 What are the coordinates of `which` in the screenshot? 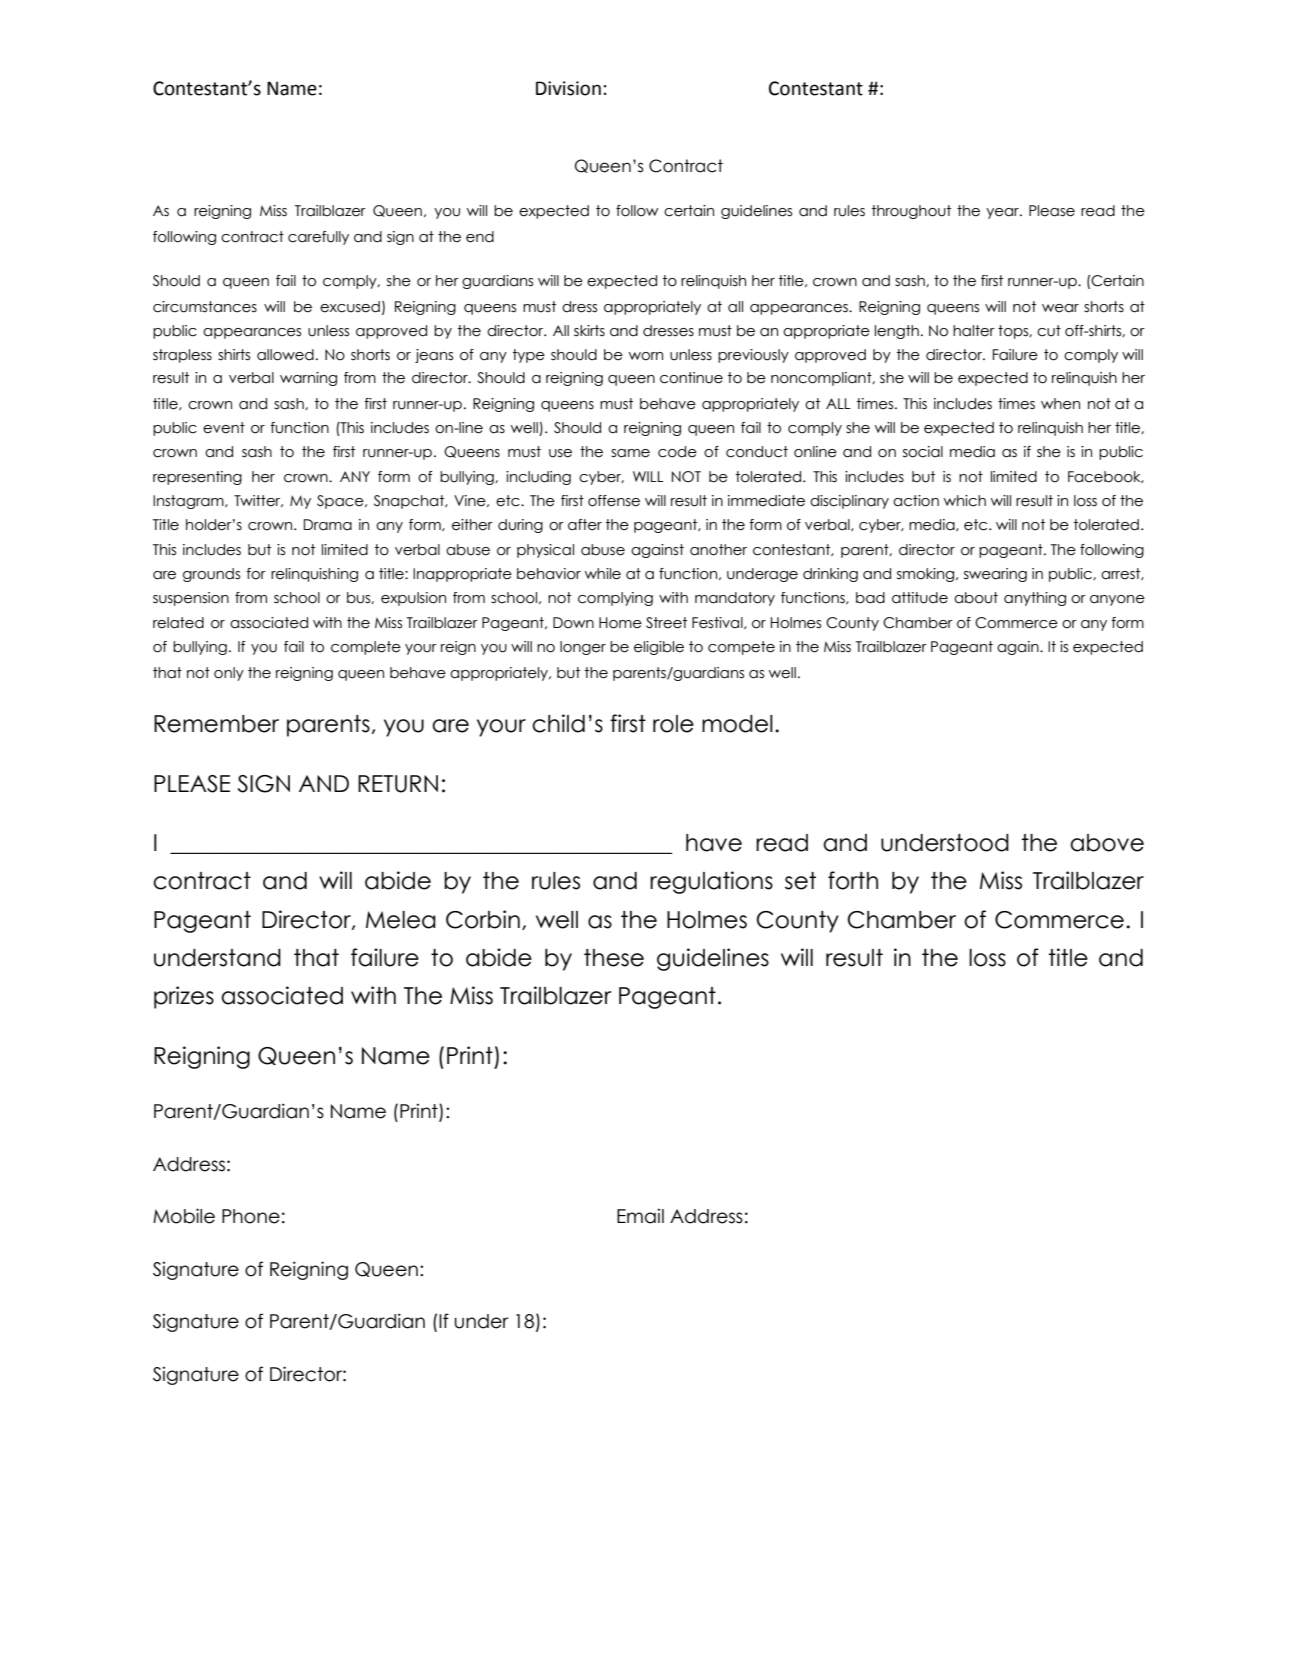 It's located at (965, 501).
